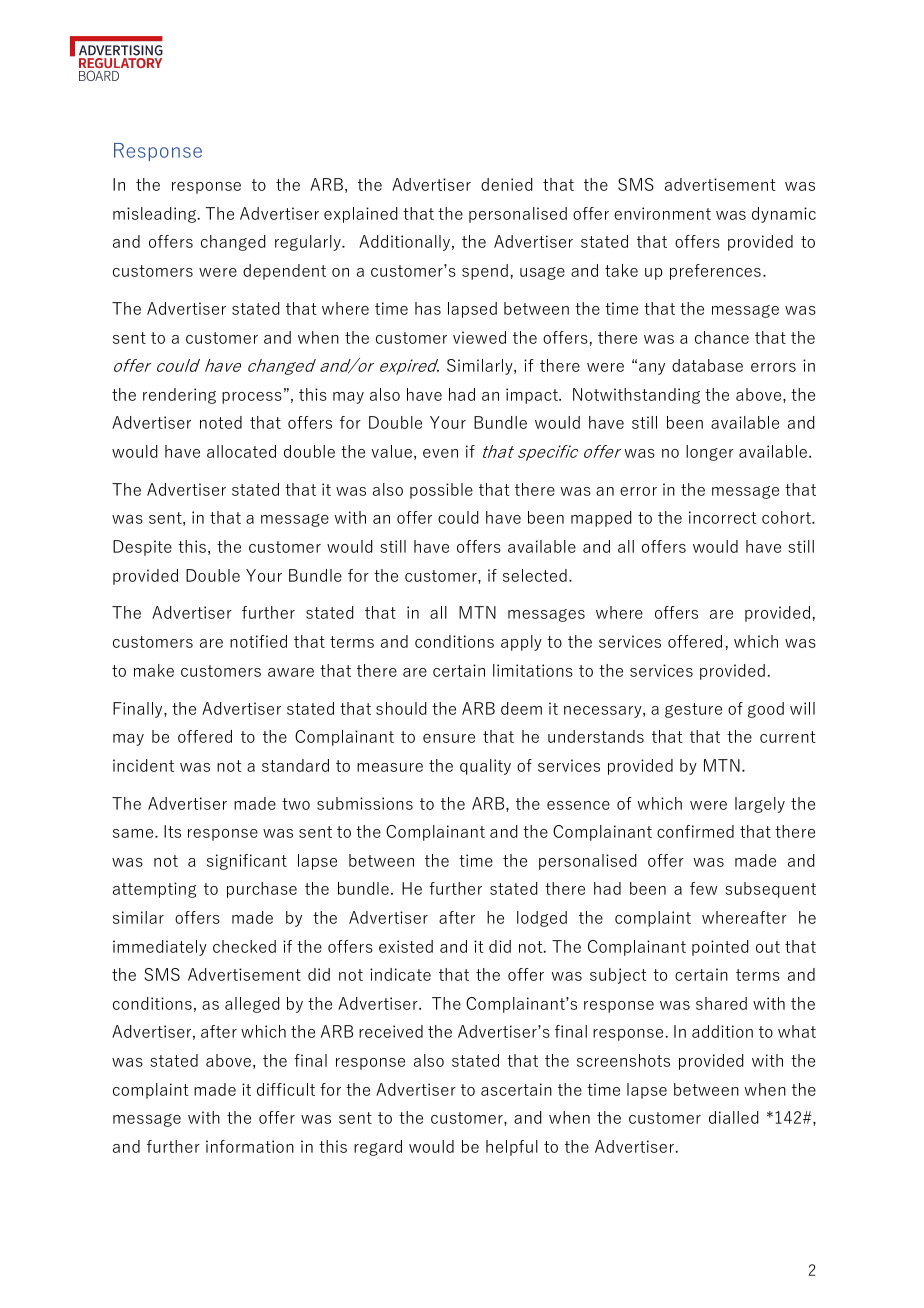  Describe the element at coordinates (262, 890) in the screenshot. I see `purchase` at that location.
